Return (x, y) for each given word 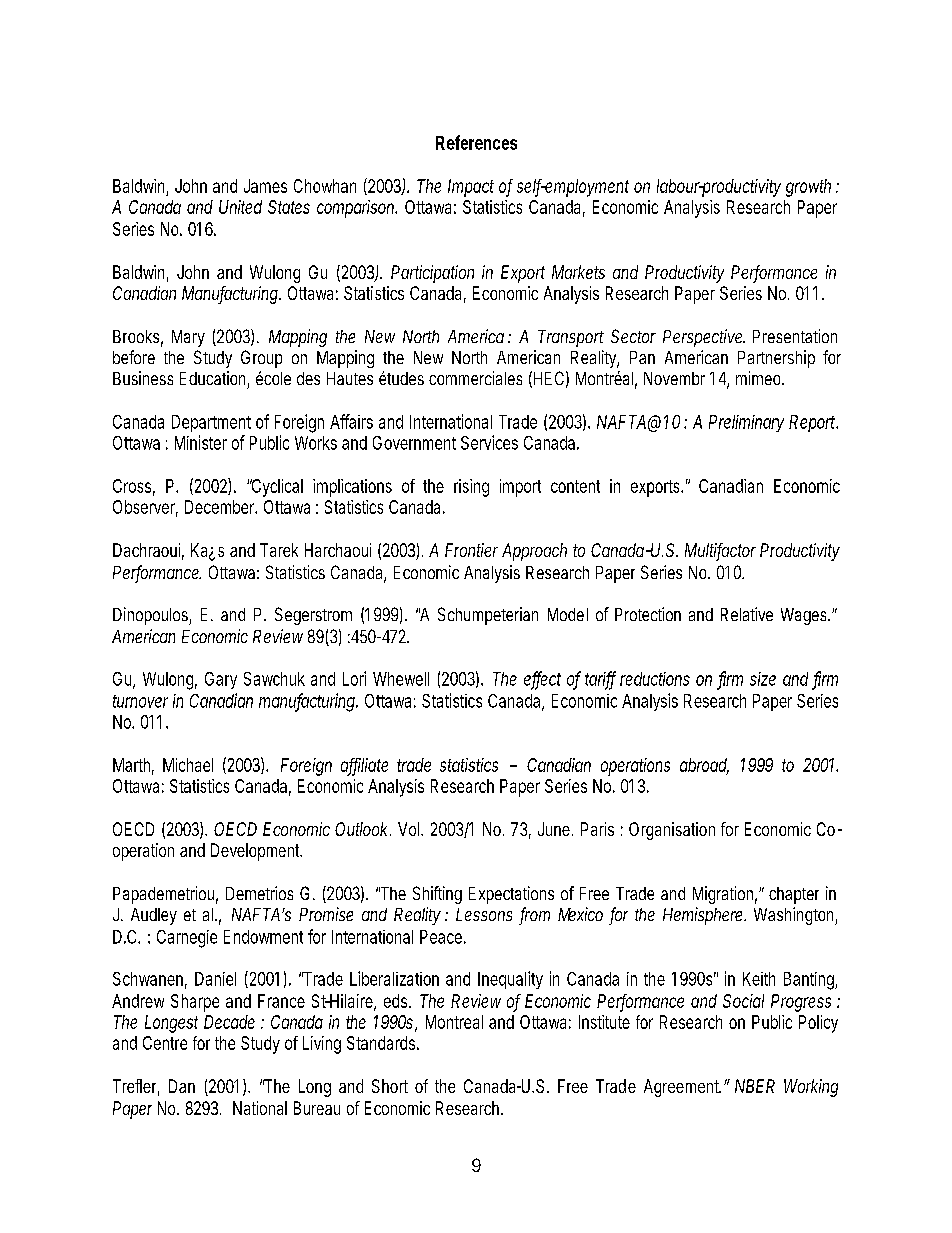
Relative (747, 614)
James (265, 186)
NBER (755, 1086)
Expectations (511, 895)
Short (390, 1086)
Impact (471, 188)
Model (568, 614)
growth (808, 188)
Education (214, 379)
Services (489, 442)
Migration (725, 895)
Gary (221, 680)
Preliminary (746, 423)
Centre (165, 1043)
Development (256, 852)
